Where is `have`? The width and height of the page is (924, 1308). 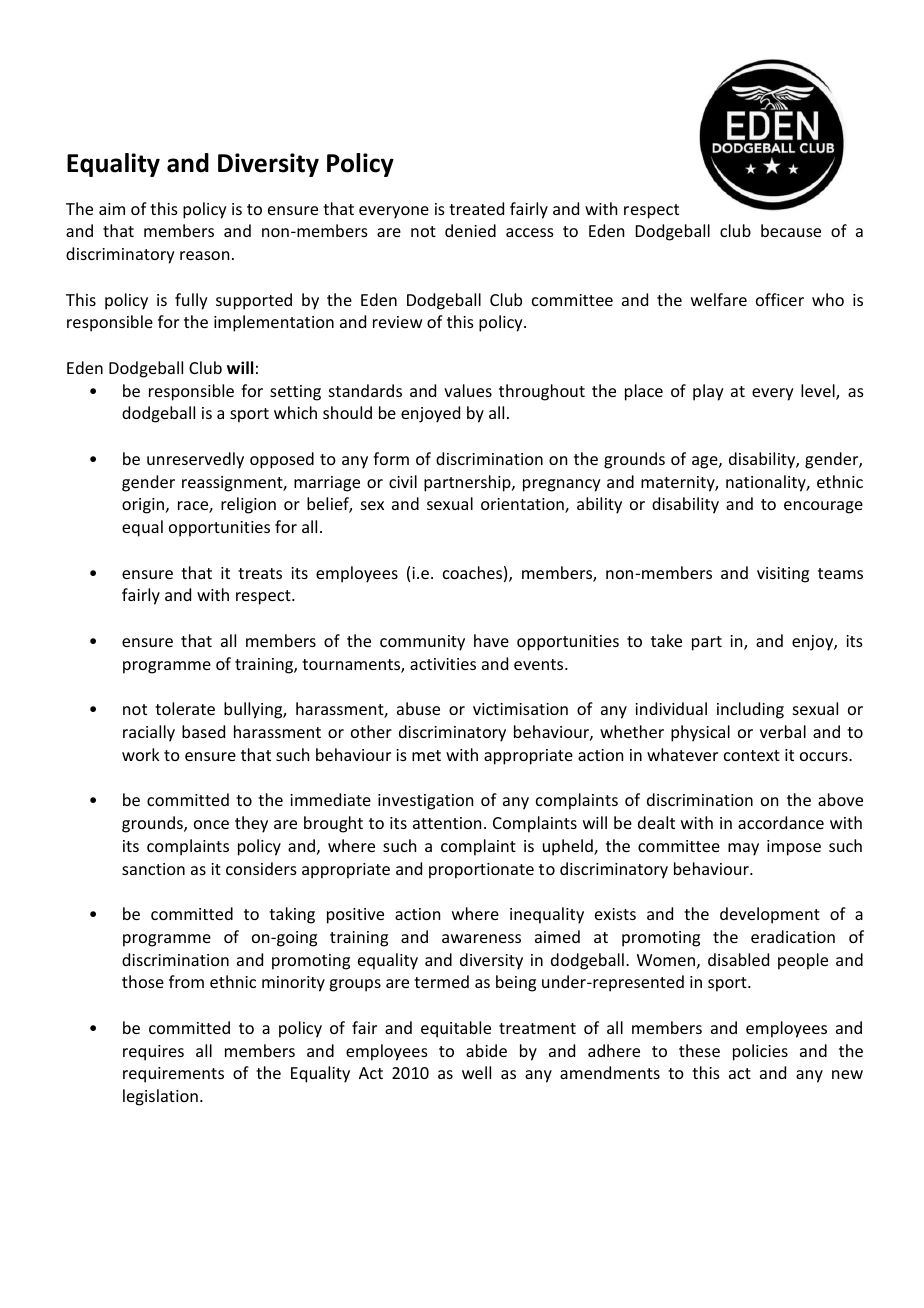 have is located at coordinates (491, 640).
